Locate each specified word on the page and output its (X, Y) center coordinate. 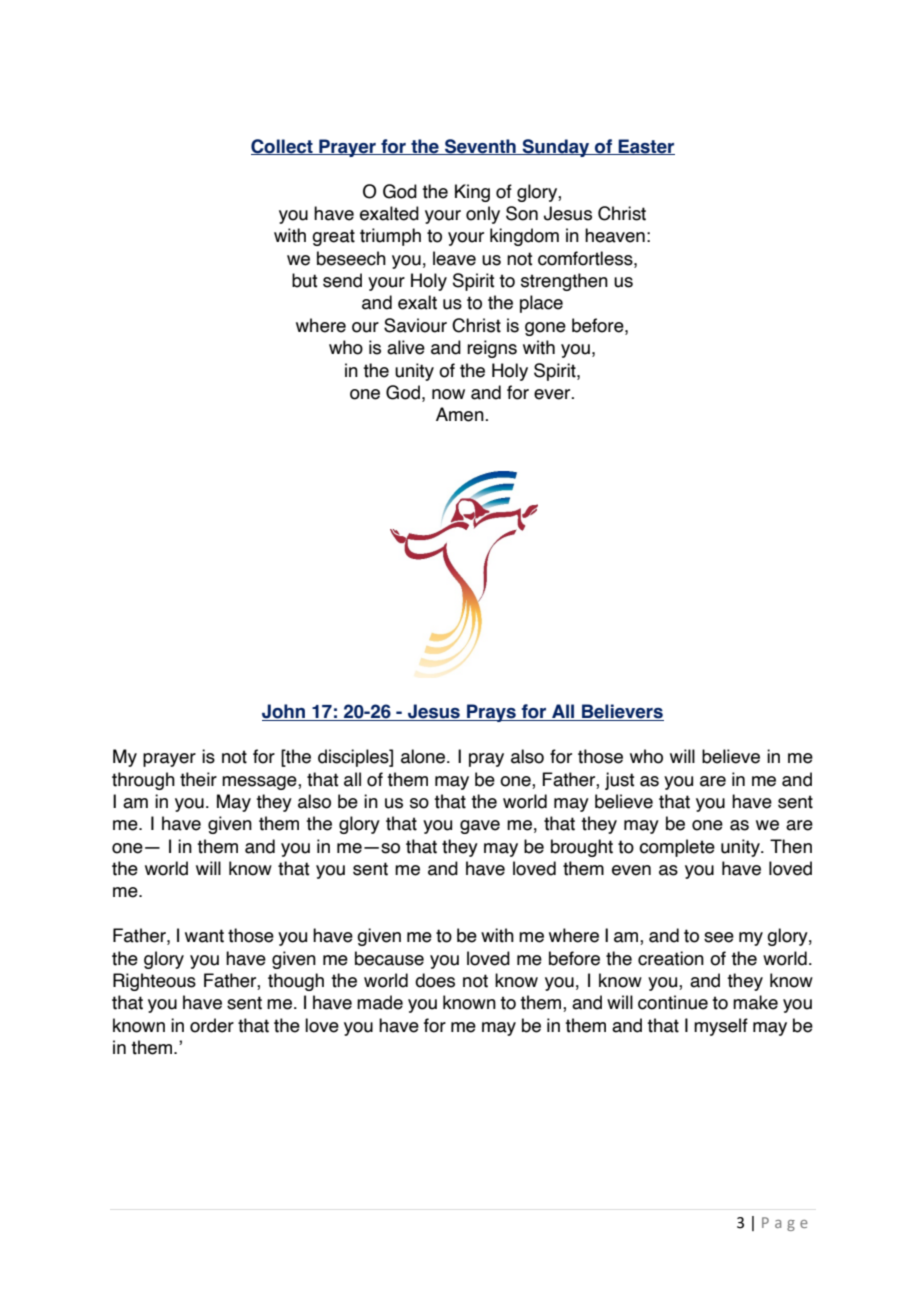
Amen (461, 414)
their (198, 779)
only (483, 215)
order (212, 1025)
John (284, 712)
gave (480, 827)
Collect (283, 147)
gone (545, 329)
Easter (645, 147)
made (380, 1002)
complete (677, 848)
